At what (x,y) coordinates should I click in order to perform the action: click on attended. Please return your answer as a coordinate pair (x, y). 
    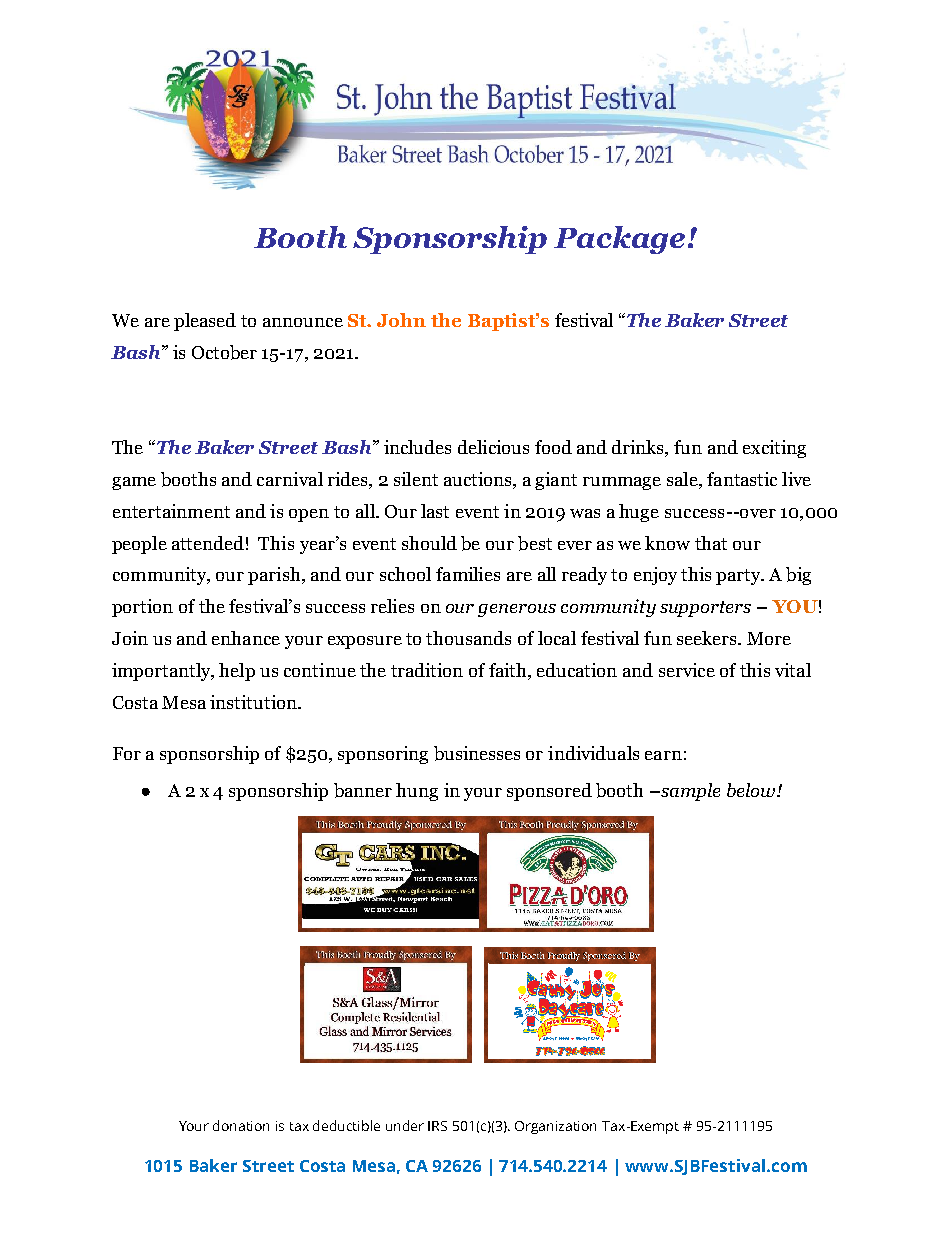
    Looking at the image, I should click on (208, 543).
